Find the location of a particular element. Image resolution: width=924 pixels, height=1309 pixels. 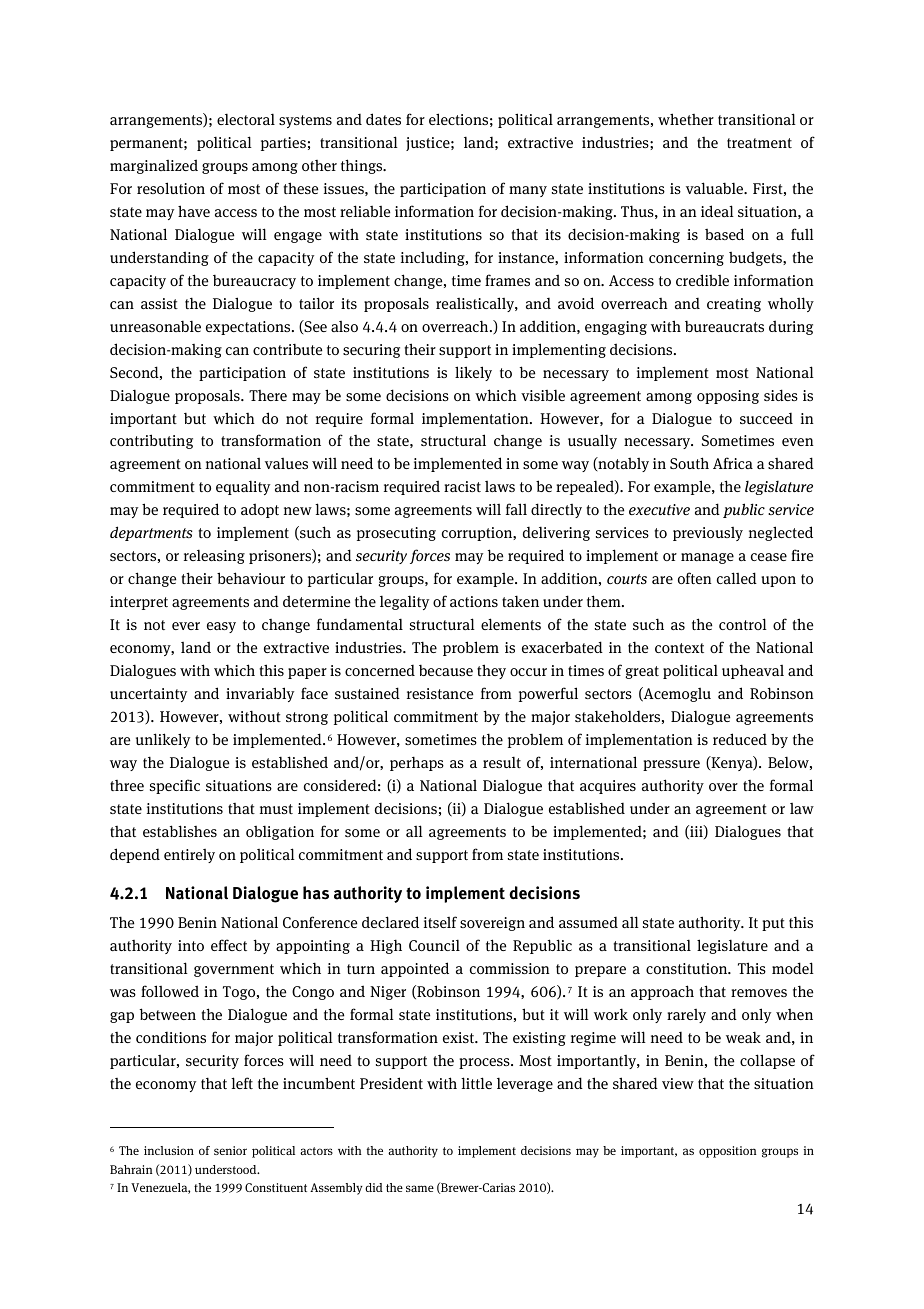

many is located at coordinates (528, 191).
